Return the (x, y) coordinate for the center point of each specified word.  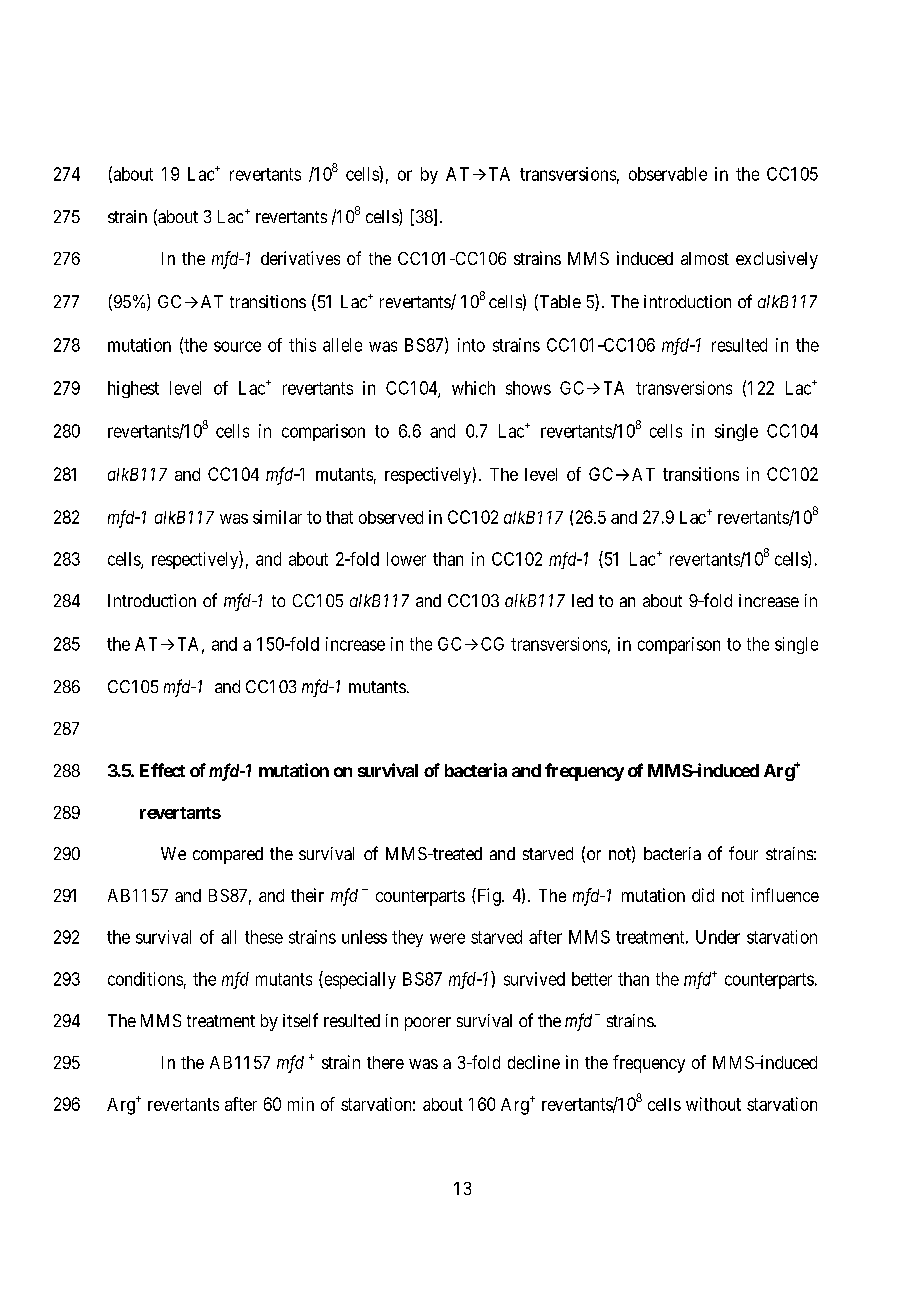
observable (668, 174)
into (471, 345)
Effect (162, 770)
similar (277, 517)
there (385, 1062)
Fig (489, 897)
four (743, 853)
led (582, 600)
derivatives (300, 258)
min (301, 1104)
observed (391, 517)
